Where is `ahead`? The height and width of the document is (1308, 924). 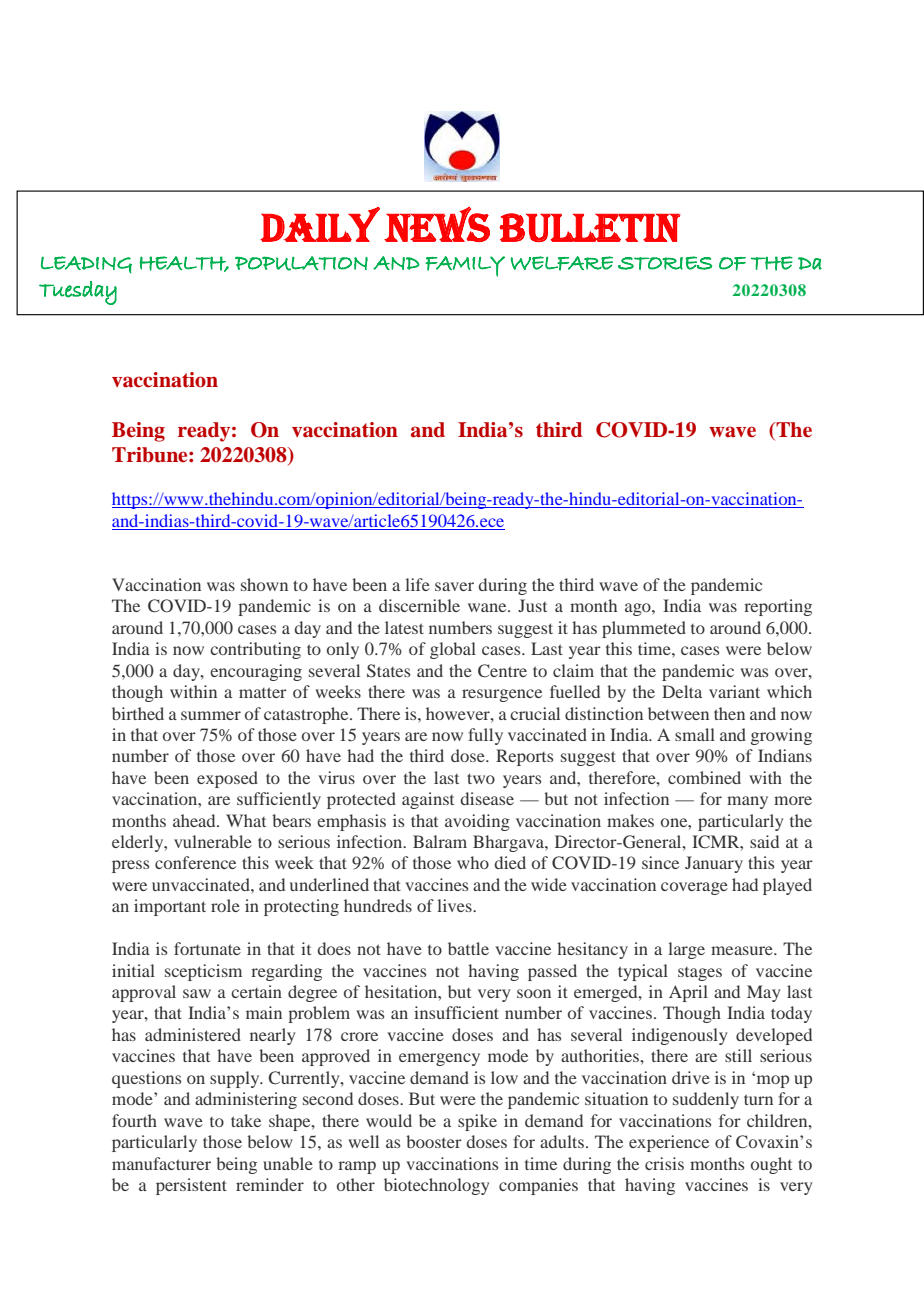
ahead is located at coordinates (195, 820).
